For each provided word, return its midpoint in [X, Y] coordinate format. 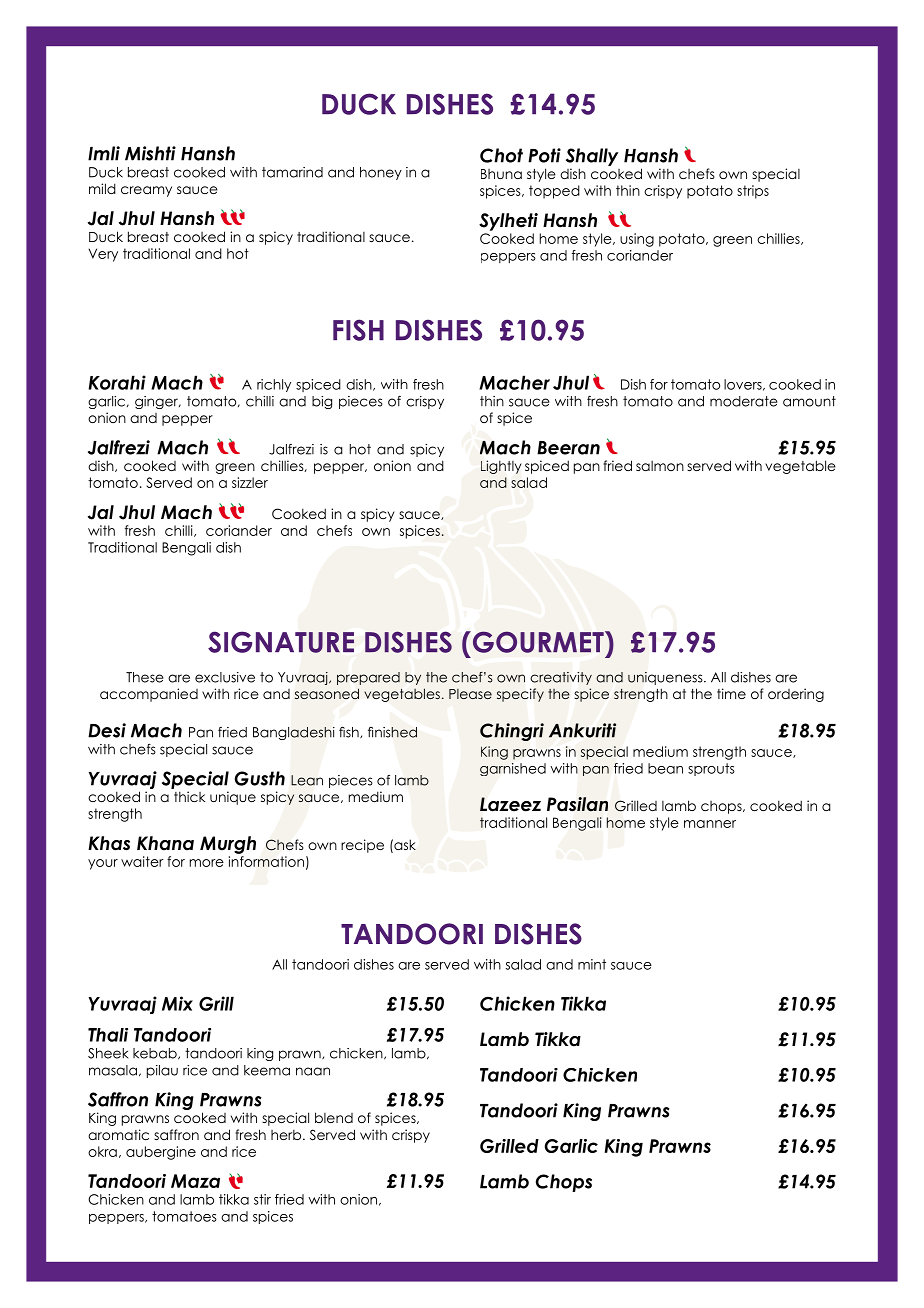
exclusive [225, 677]
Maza [195, 1181]
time [731, 693]
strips [753, 192]
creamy [146, 191]
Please [470, 694]
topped [554, 192]
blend [334, 1117]
